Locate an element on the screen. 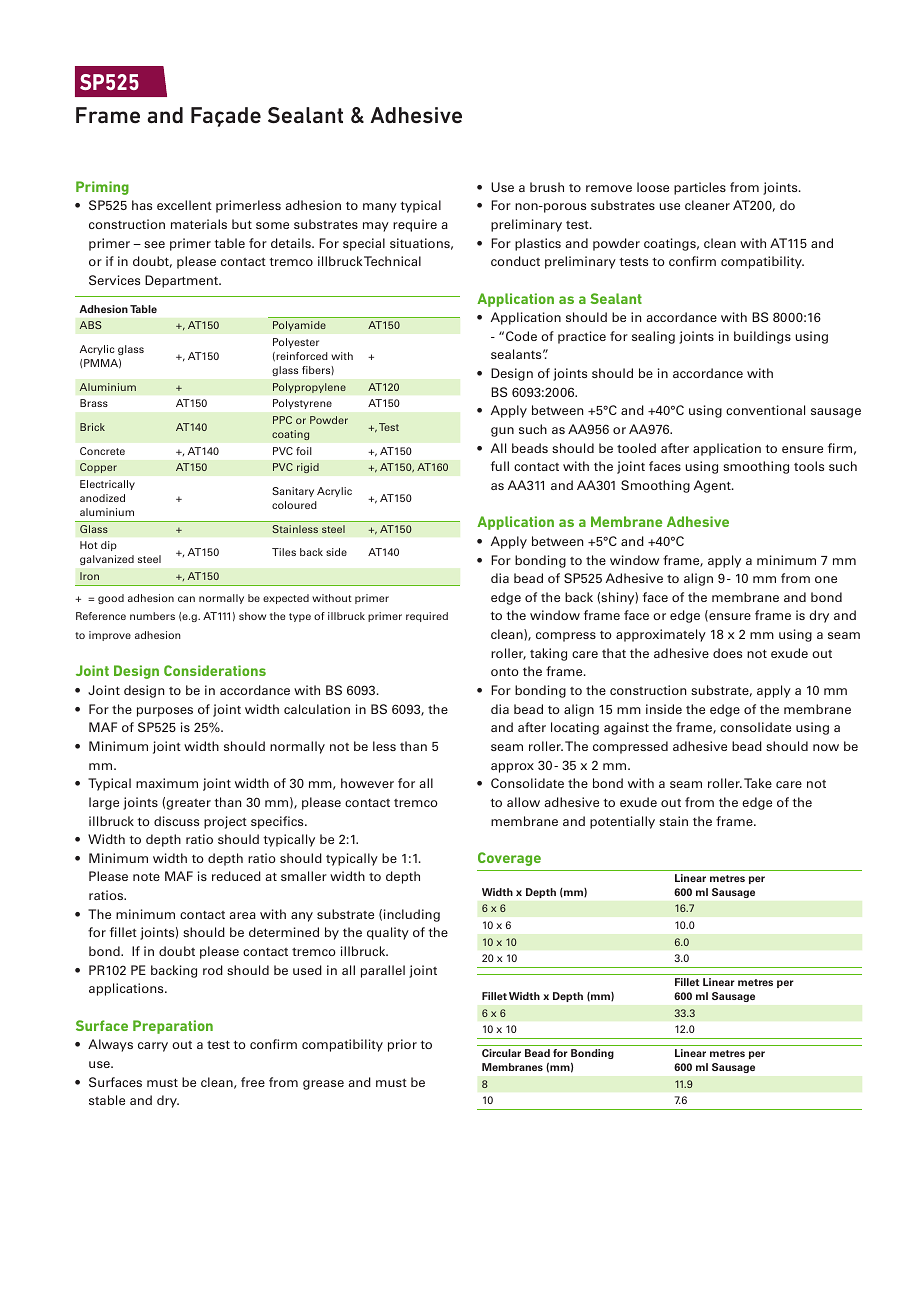 This screenshot has width=924, height=1308. does is located at coordinates (727, 653).
